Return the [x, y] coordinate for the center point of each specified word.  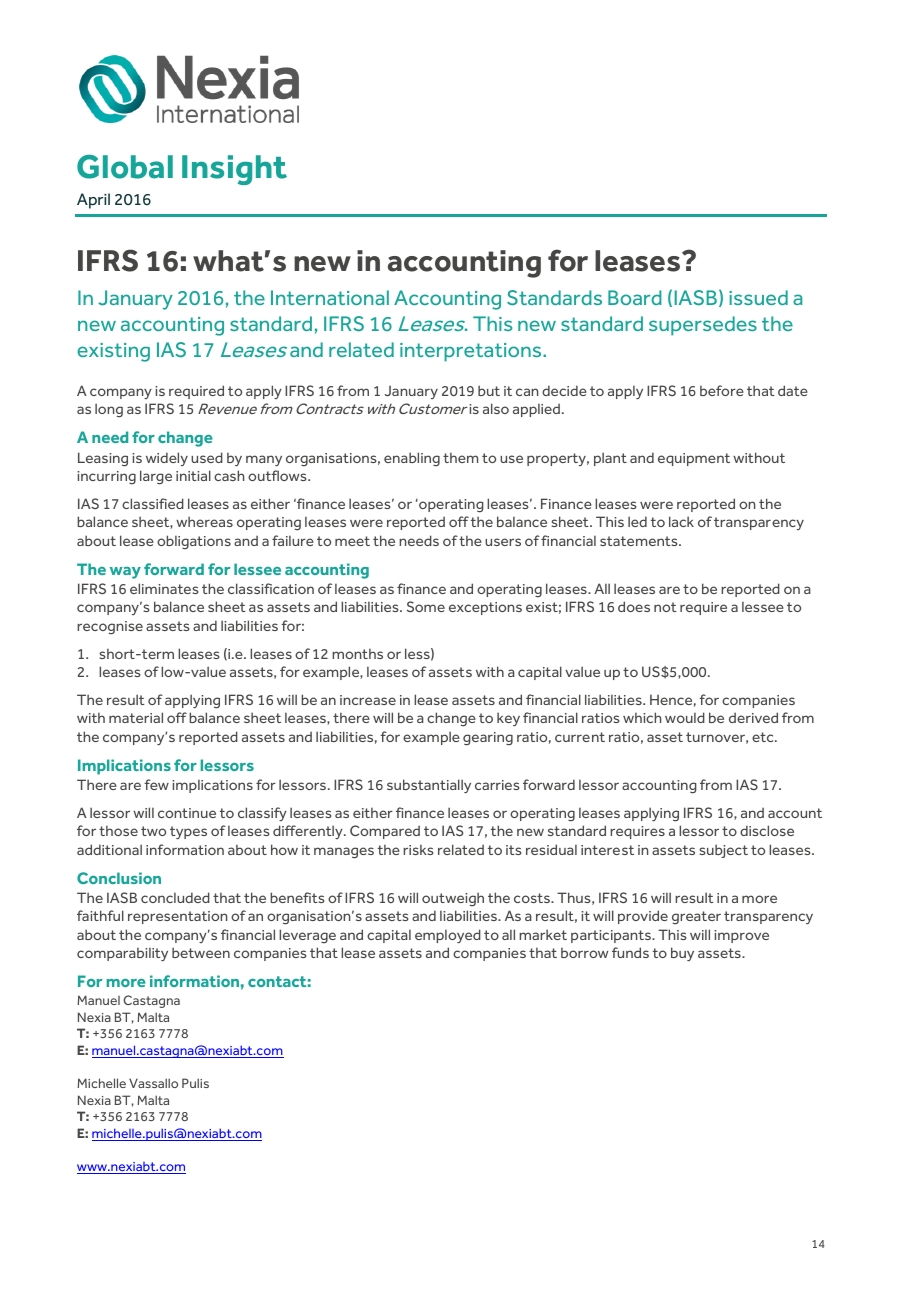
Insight [234, 170]
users [503, 542]
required [196, 392]
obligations [194, 542]
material [136, 717]
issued [758, 297]
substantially [429, 786]
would [685, 717]
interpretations [472, 352]
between [201, 952]
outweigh [453, 899]
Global [125, 167]
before [722, 390]
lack [681, 521]
